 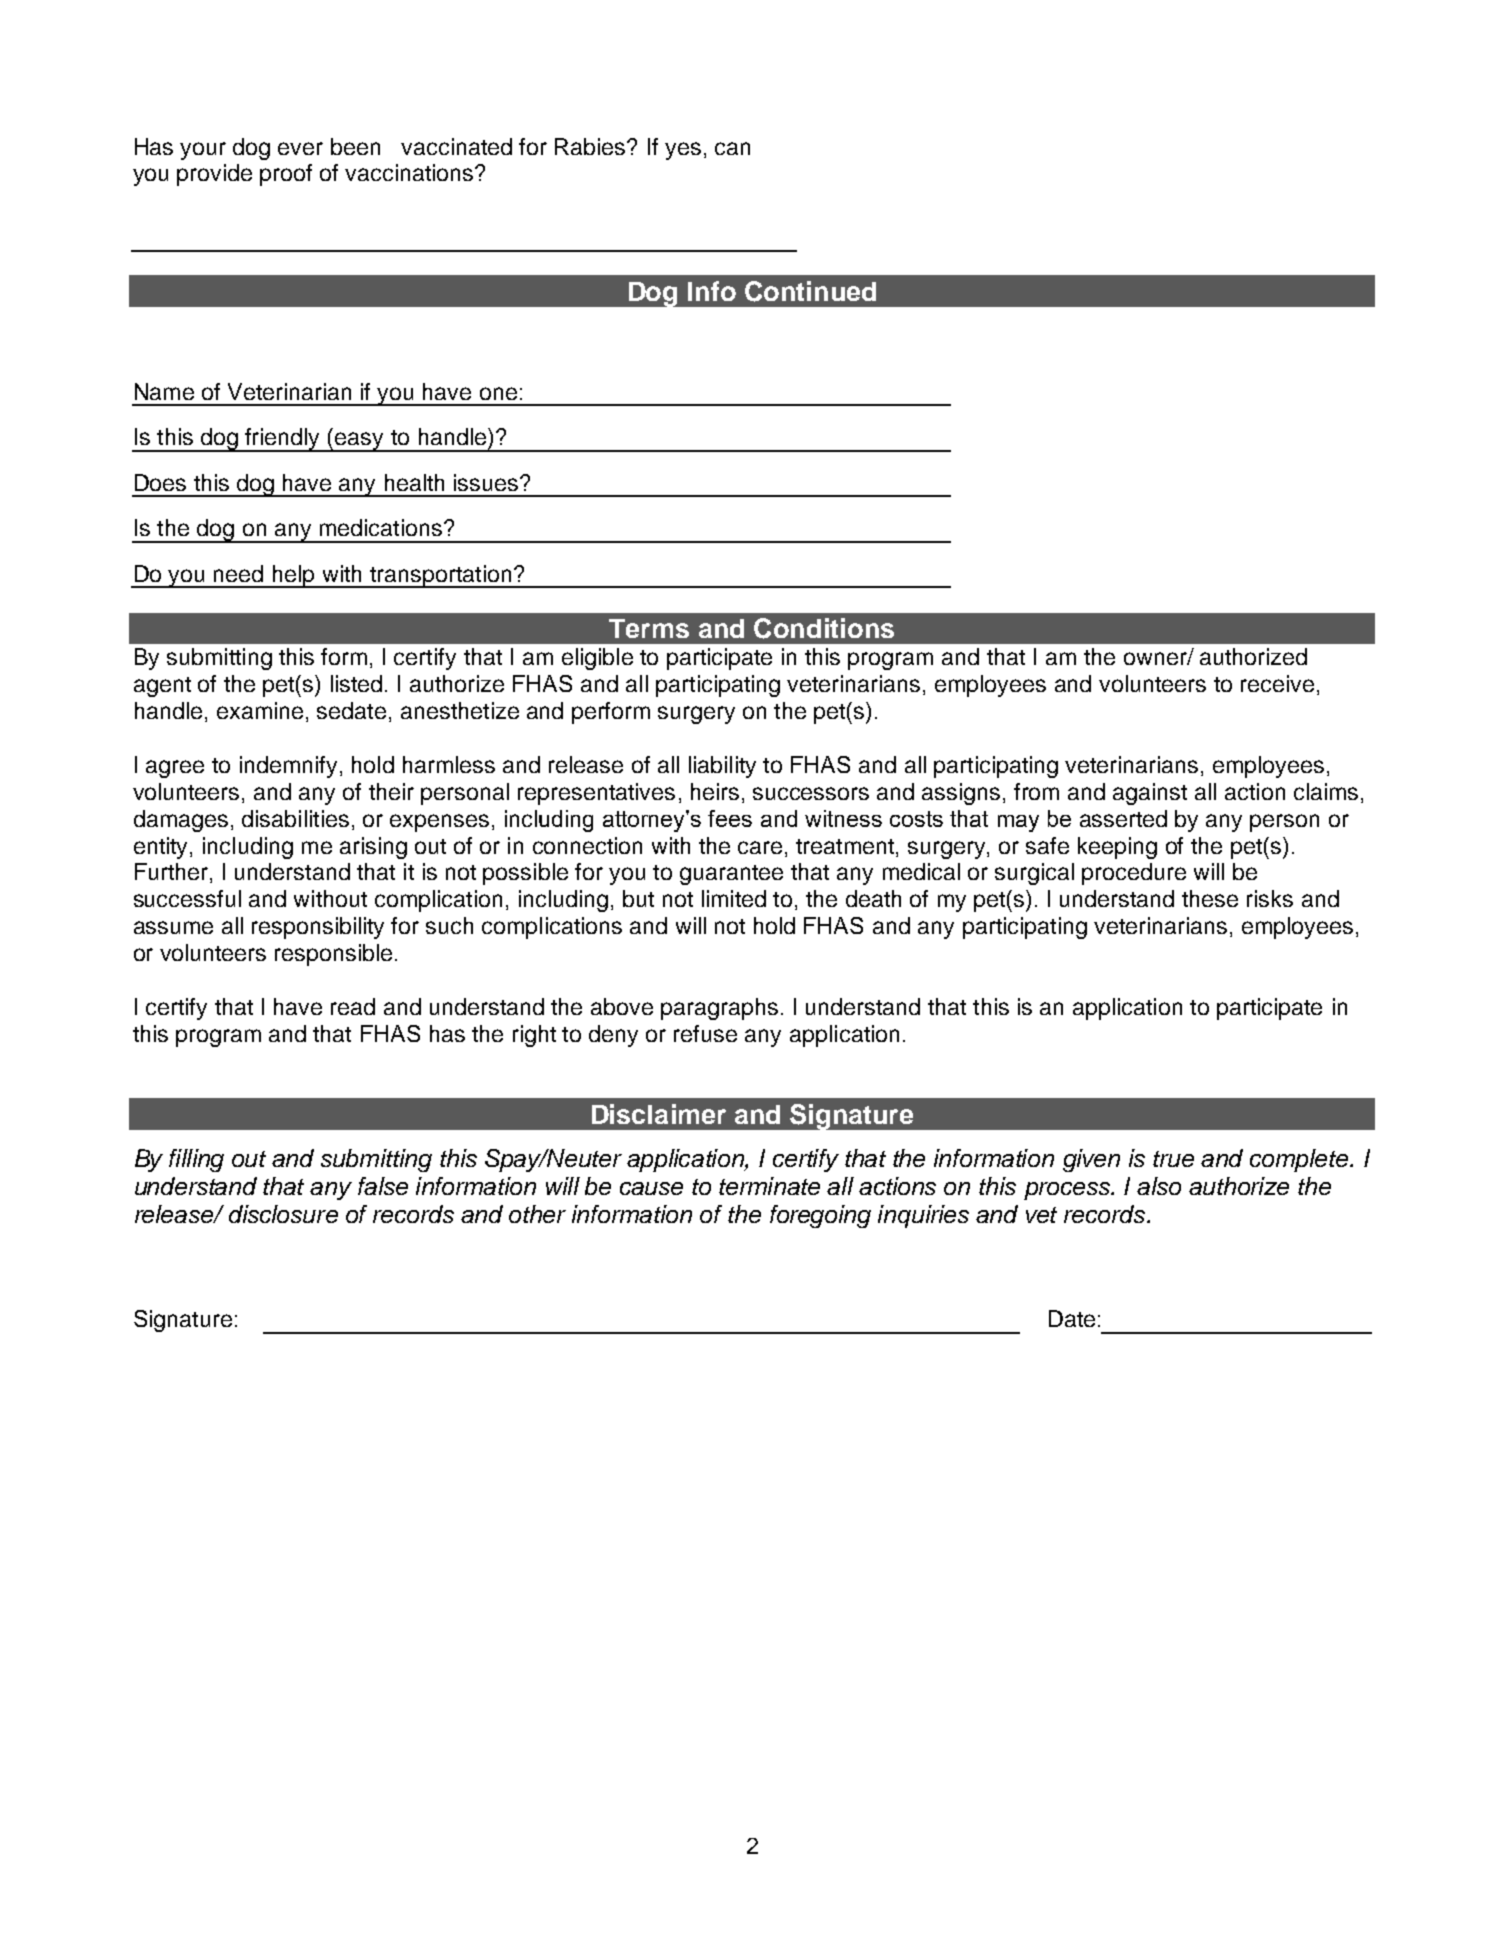 What do you see at coordinates (286, 175) in the screenshot?
I see `proof` at bounding box center [286, 175].
